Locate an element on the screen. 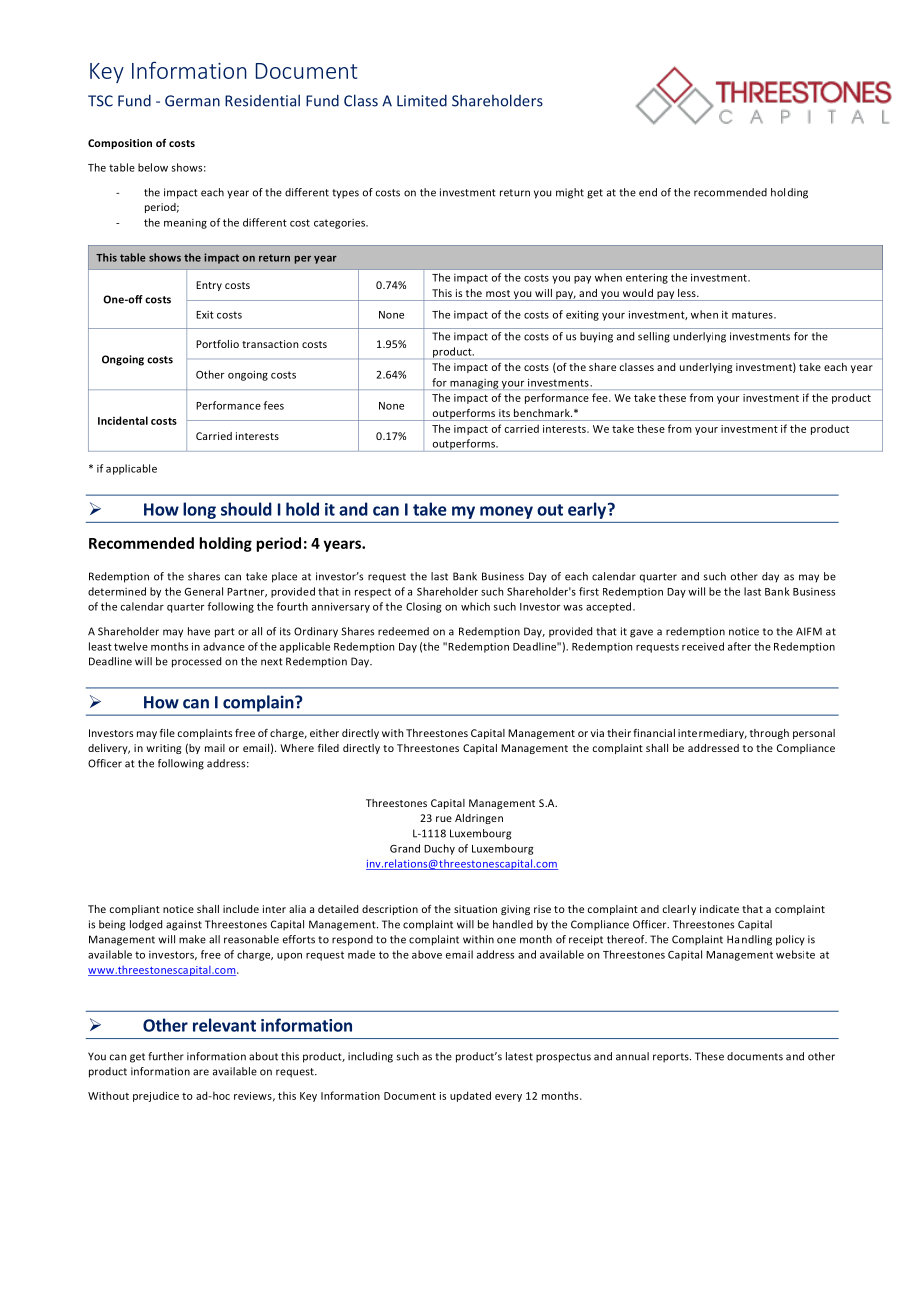  after is located at coordinates (739, 646).
